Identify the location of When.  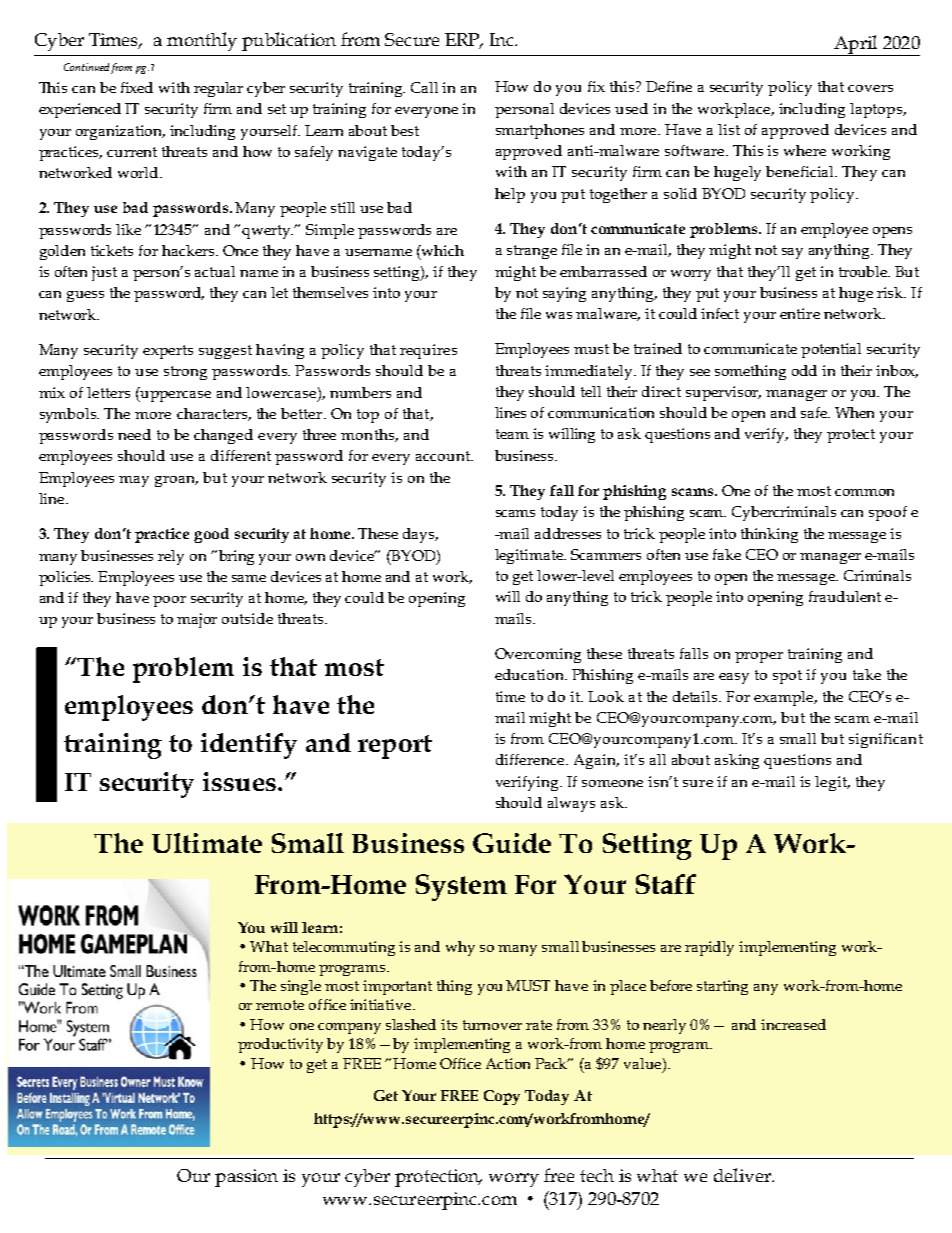
(854, 412).
